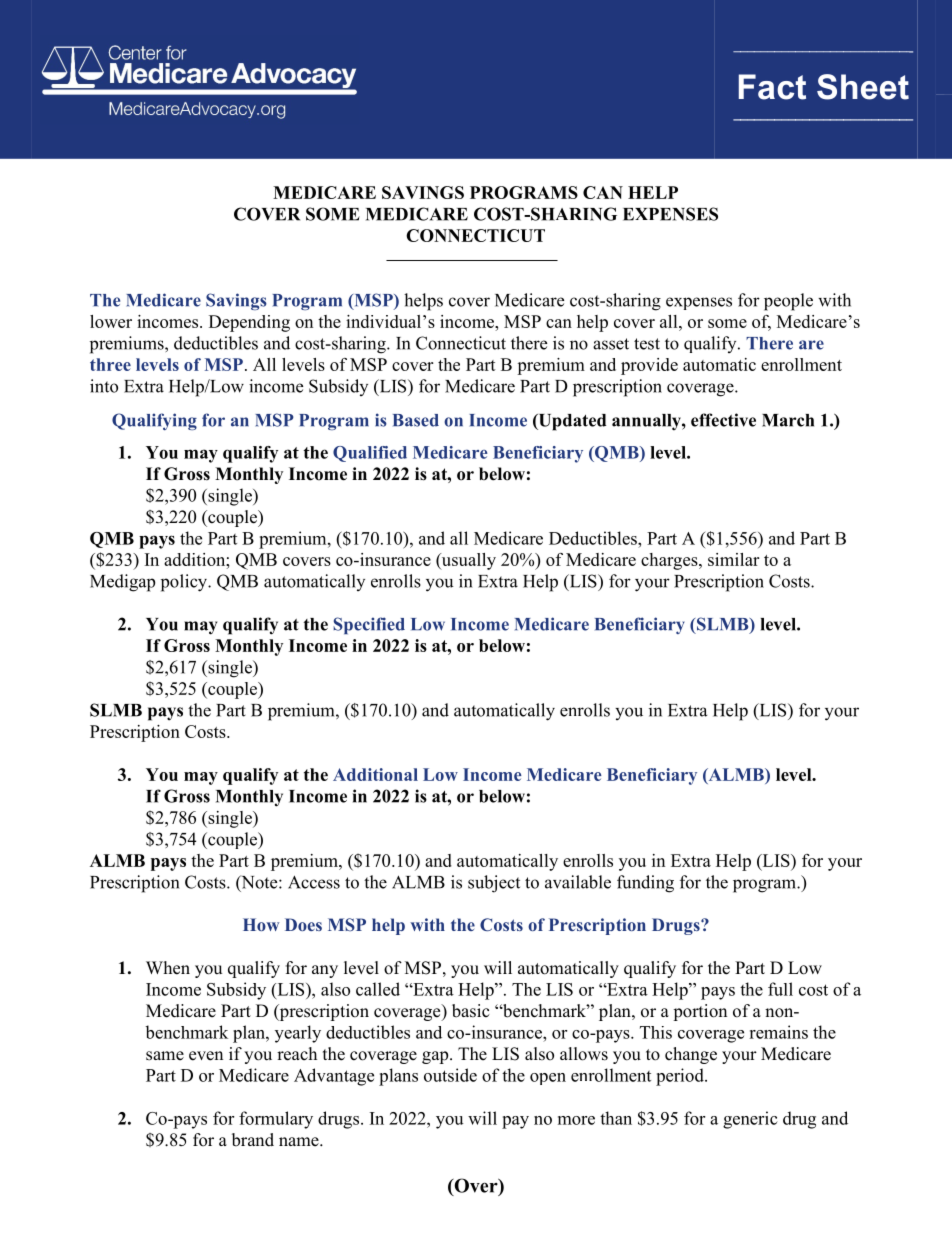 The height and width of the screenshot is (1233, 952). What do you see at coordinates (253, 1140) in the screenshot?
I see `brand` at bounding box center [253, 1140].
